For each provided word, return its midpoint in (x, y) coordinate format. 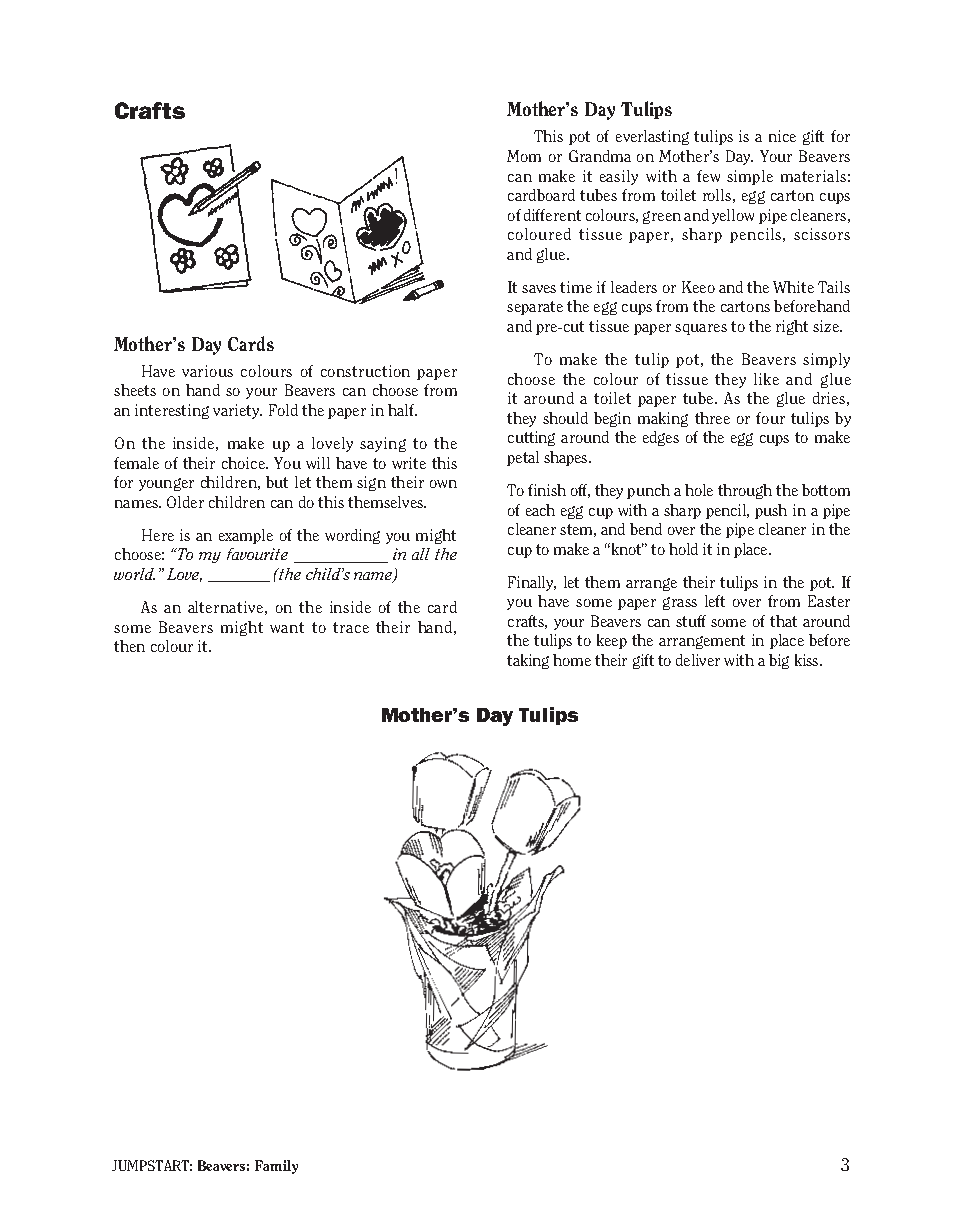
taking (528, 661)
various (207, 371)
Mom (524, 156)
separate (535, 308)
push (771, 511)
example (246, 536)
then (129, 646)
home (572, 660)
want (287, 627)
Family (276, 1167)
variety (237, 411)
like (766, 379)
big (779, 661)
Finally (531, 583)
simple (750, 177)
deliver (698, 660)
